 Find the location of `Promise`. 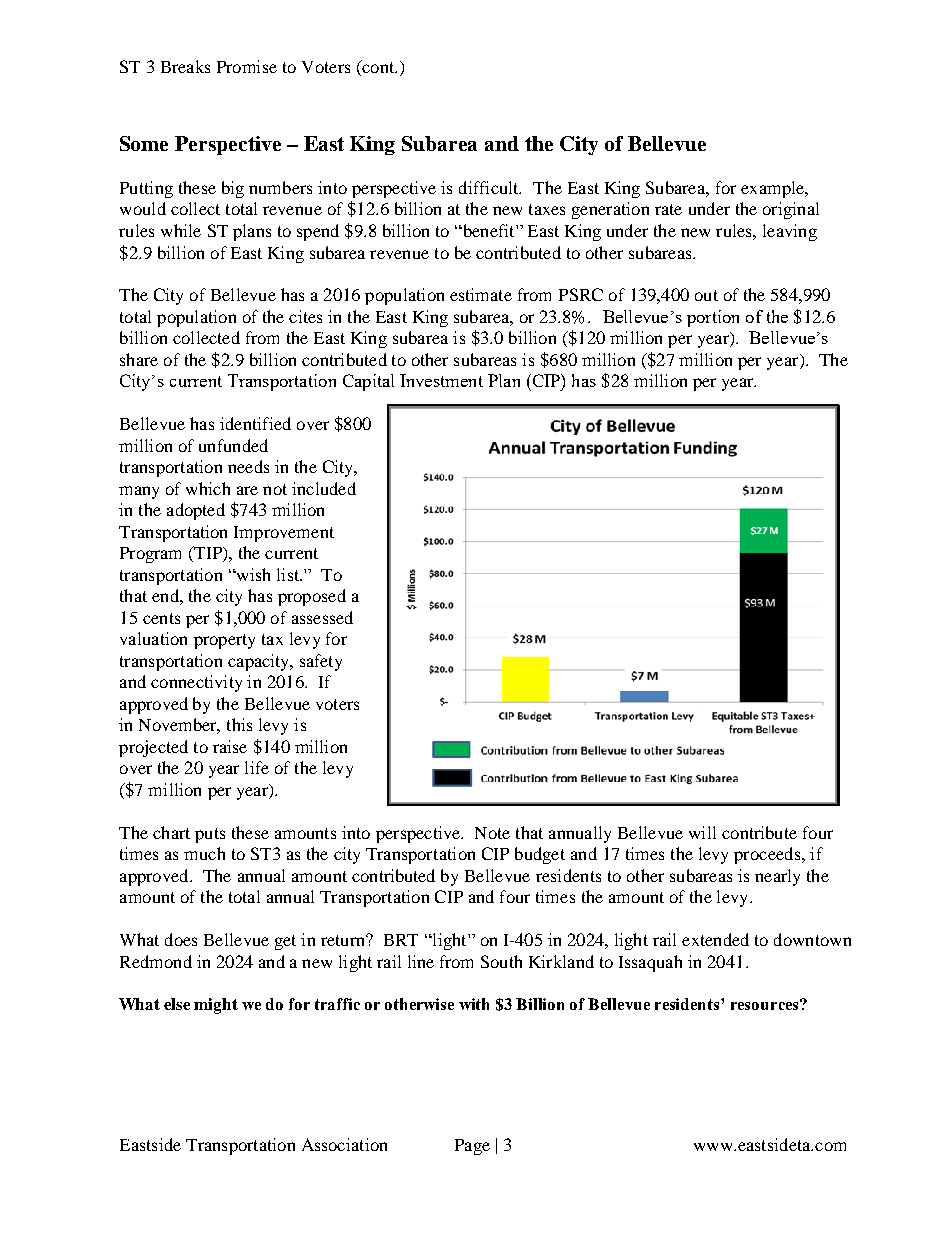

Promise is located at coordinates (247, 66).
